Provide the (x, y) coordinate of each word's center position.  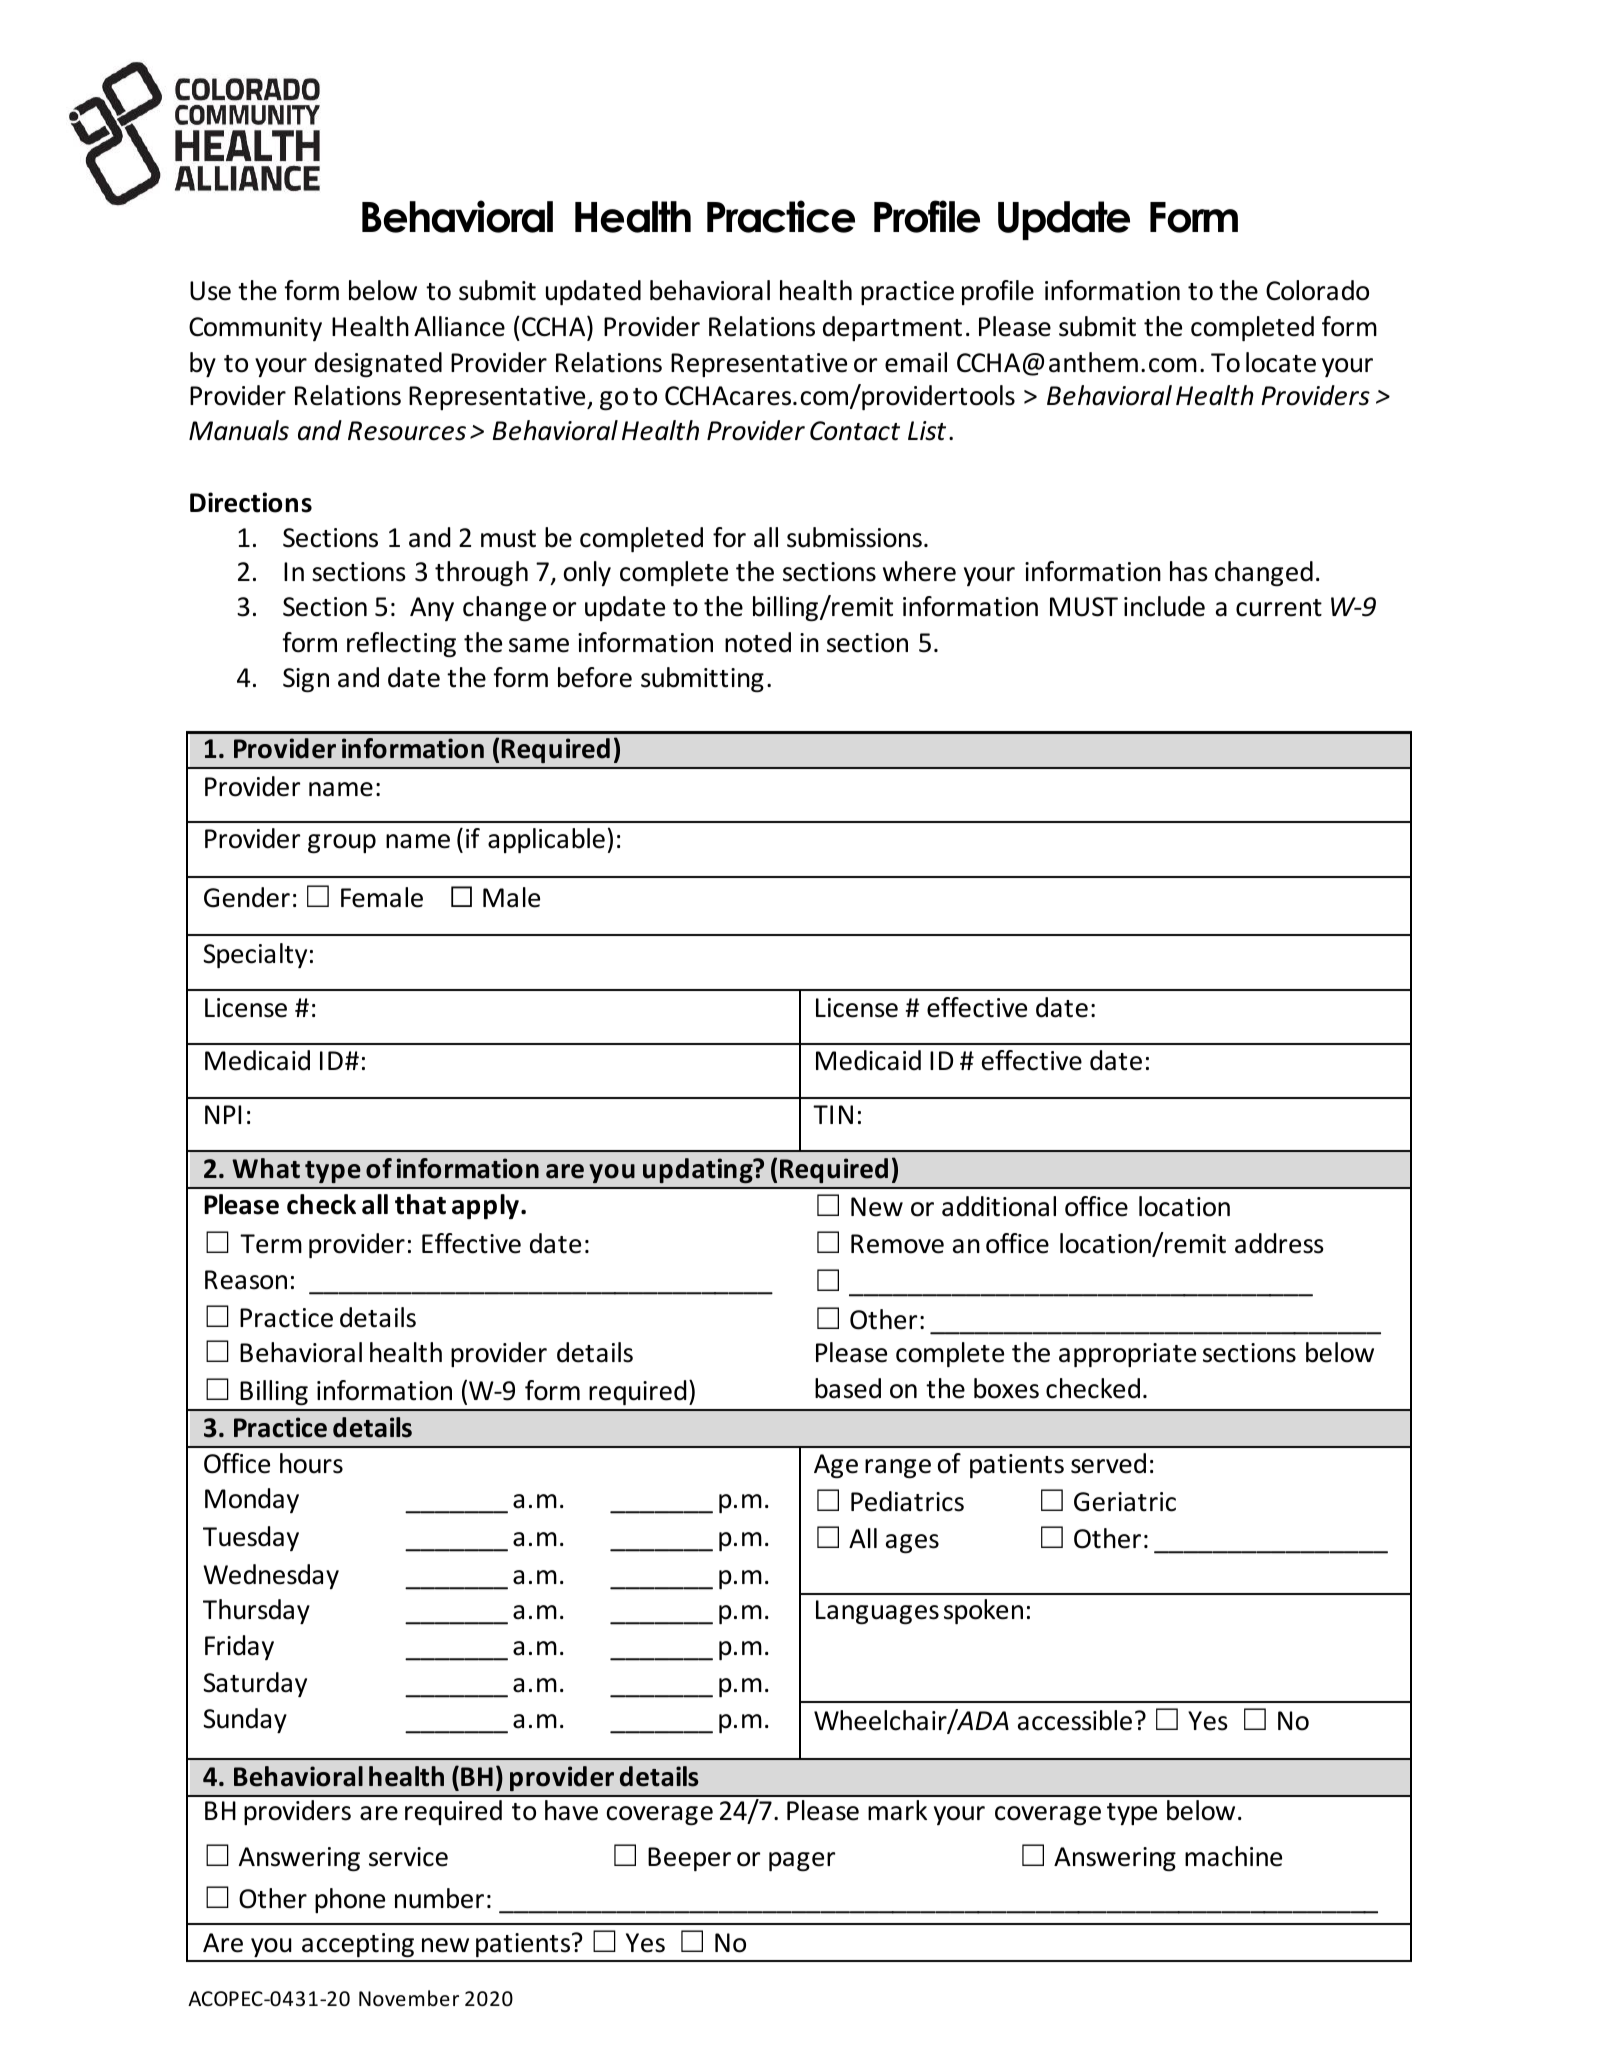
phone (350, 1900)
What (266, 1168)
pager (802, 1862)
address (1279, 1243)
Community (255, 329)
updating (699, 1170)
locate (1281, 362)
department (892, 328)
